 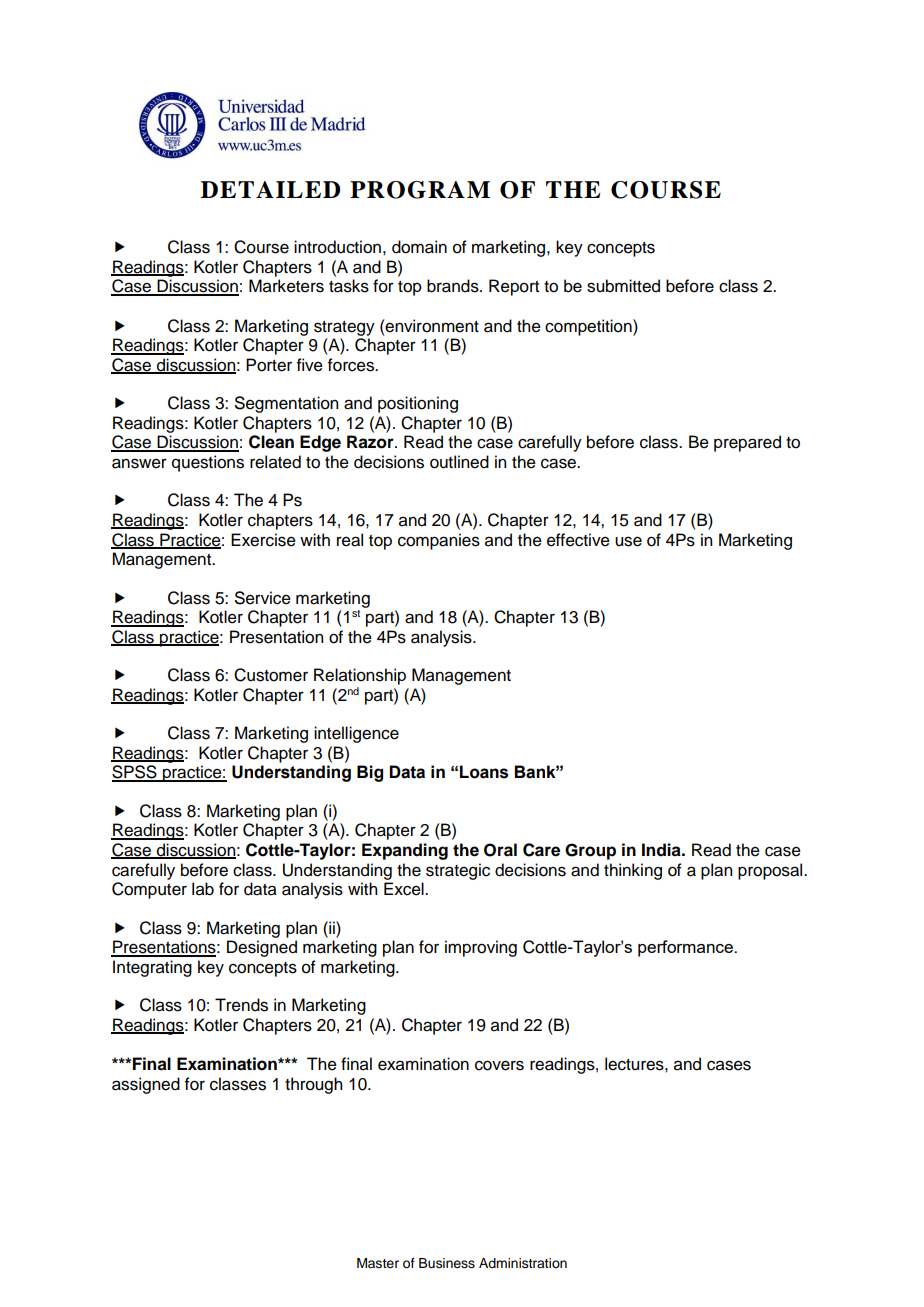 I want to click on Group, so click(x=590, y=851).
